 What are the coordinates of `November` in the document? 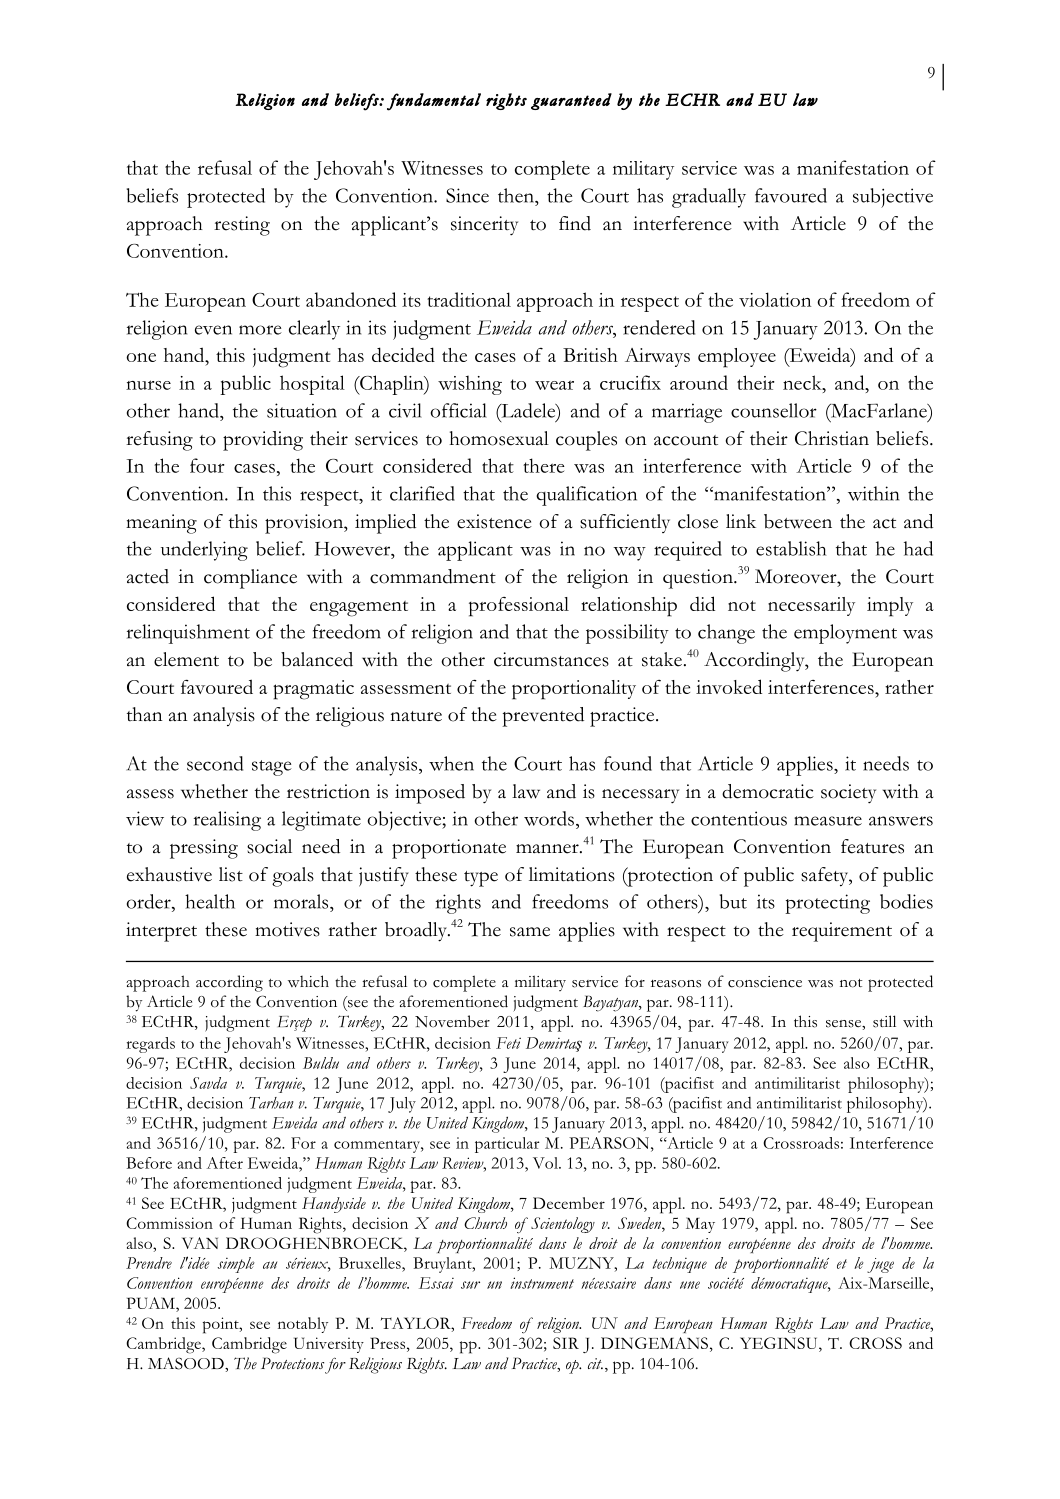 It's located at (452, 1021).
